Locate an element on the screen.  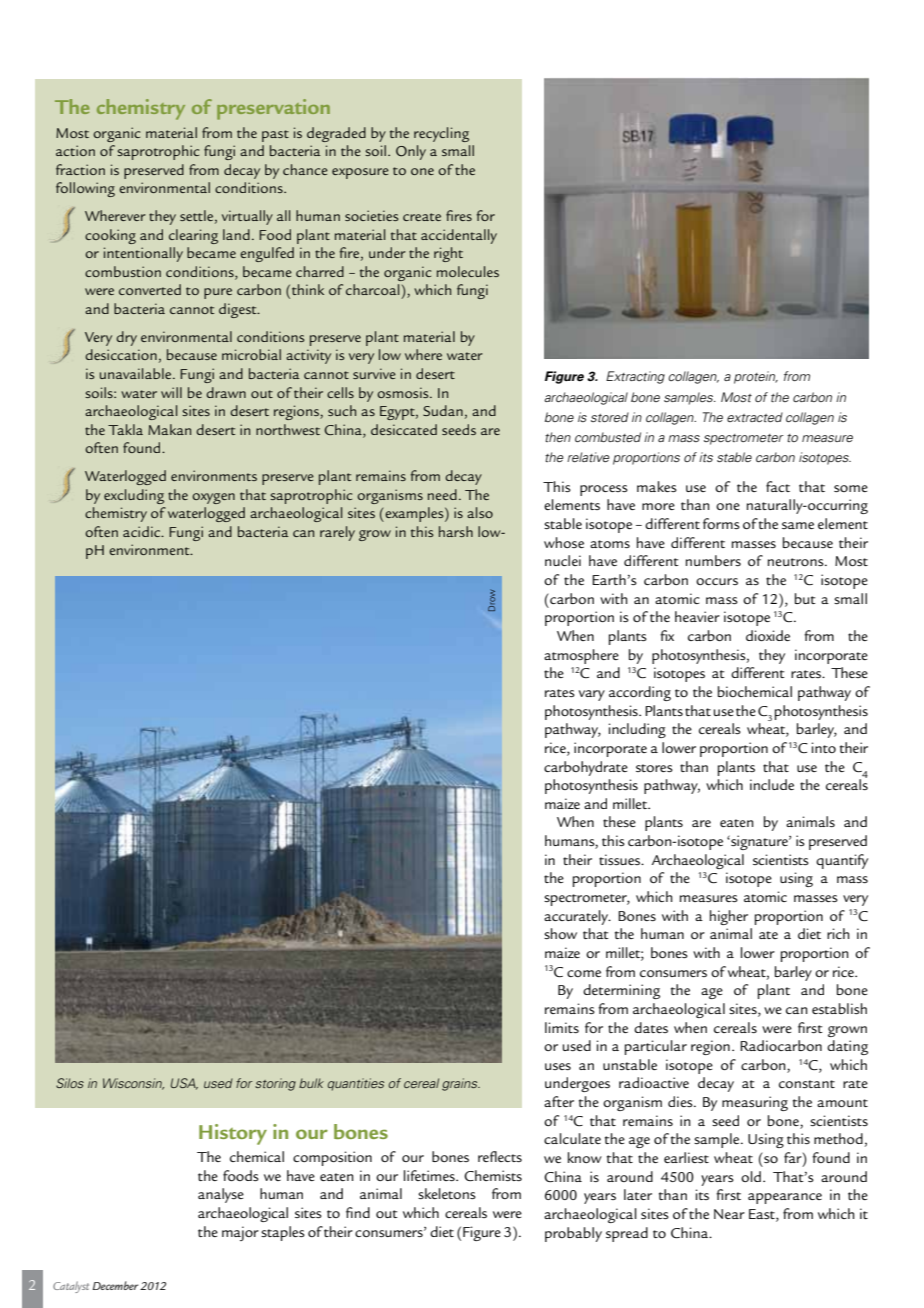
vary is located at coordinates (592, 695).
